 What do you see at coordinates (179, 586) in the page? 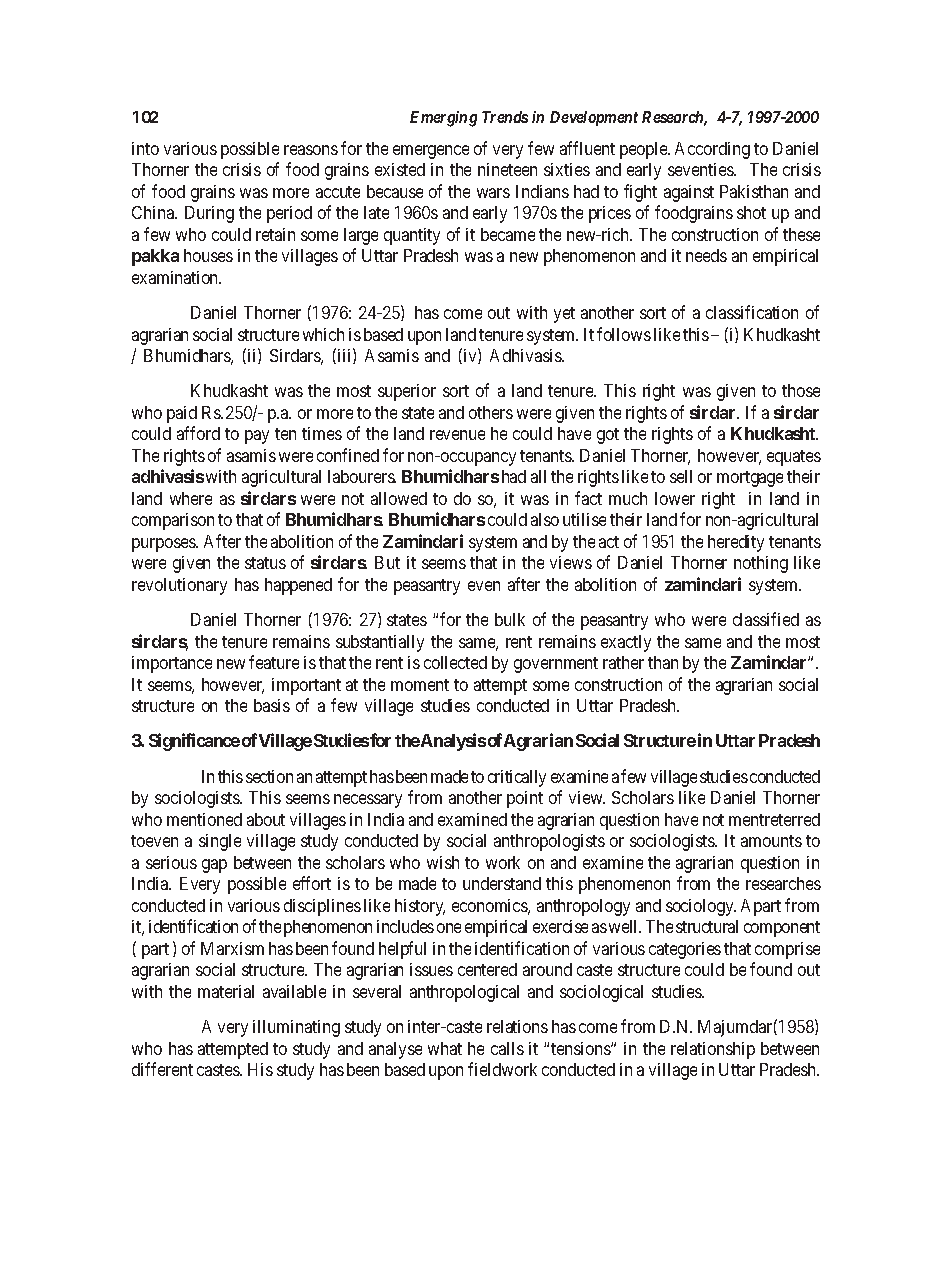
I see `revolutionary` at bounding box center [179, 586].
